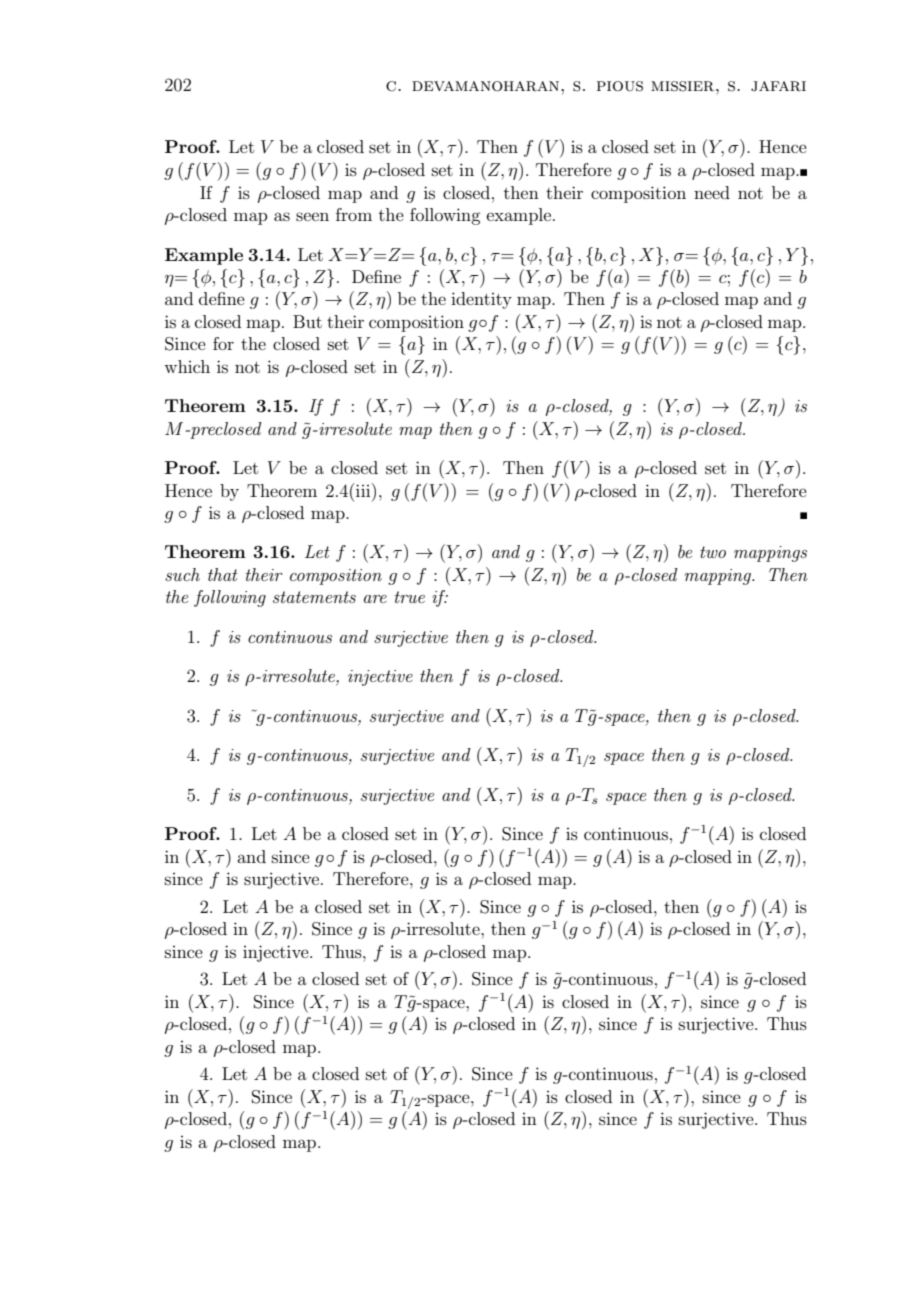  I want to click on seen, so click(312, 216).
